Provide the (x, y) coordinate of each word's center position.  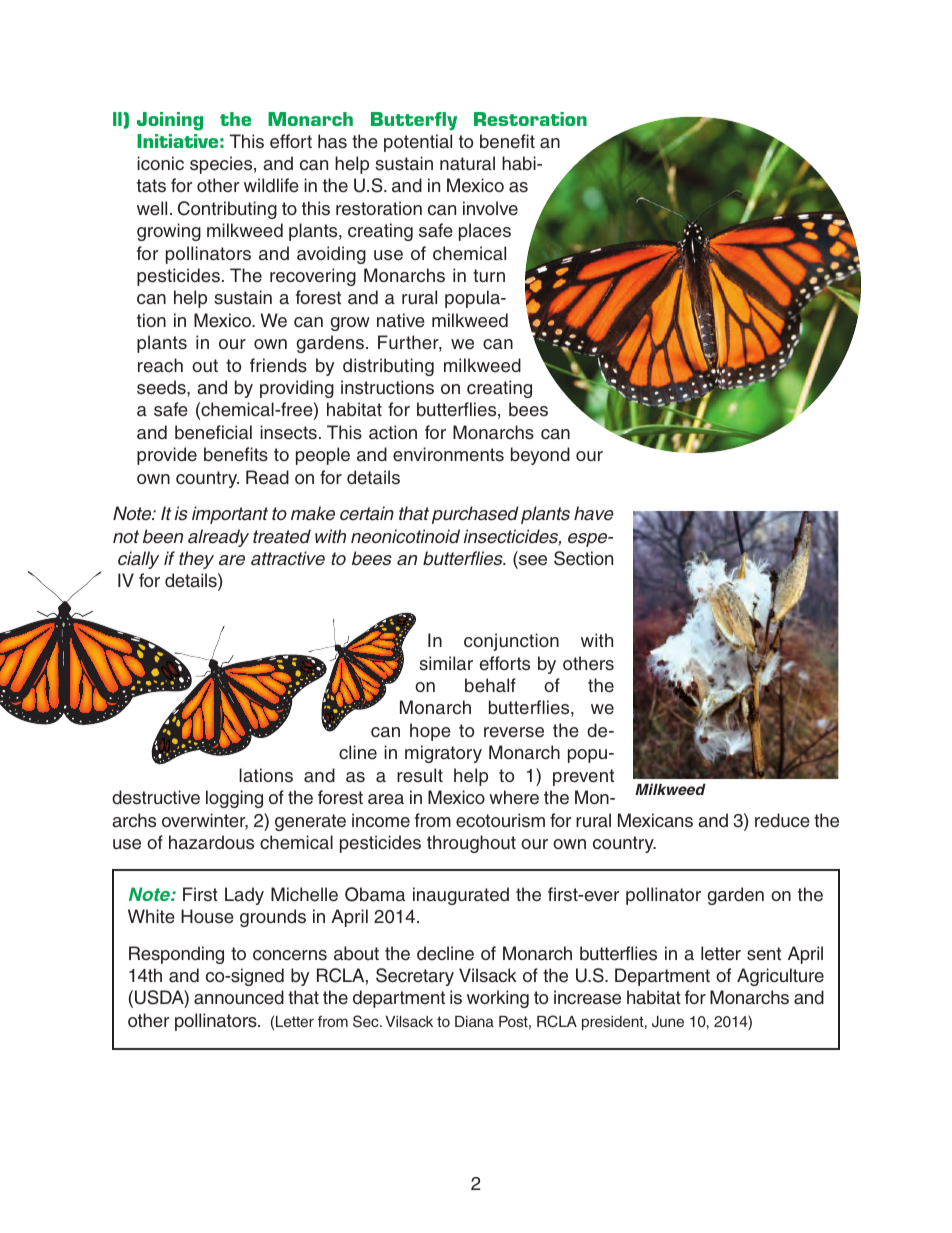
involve (490, 208)
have (594, 513)
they (196, 560)
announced (239, 997)
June (668, 1022)
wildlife (271, 185)
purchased (475, 515)
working (498, 999)
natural (467, 163)
